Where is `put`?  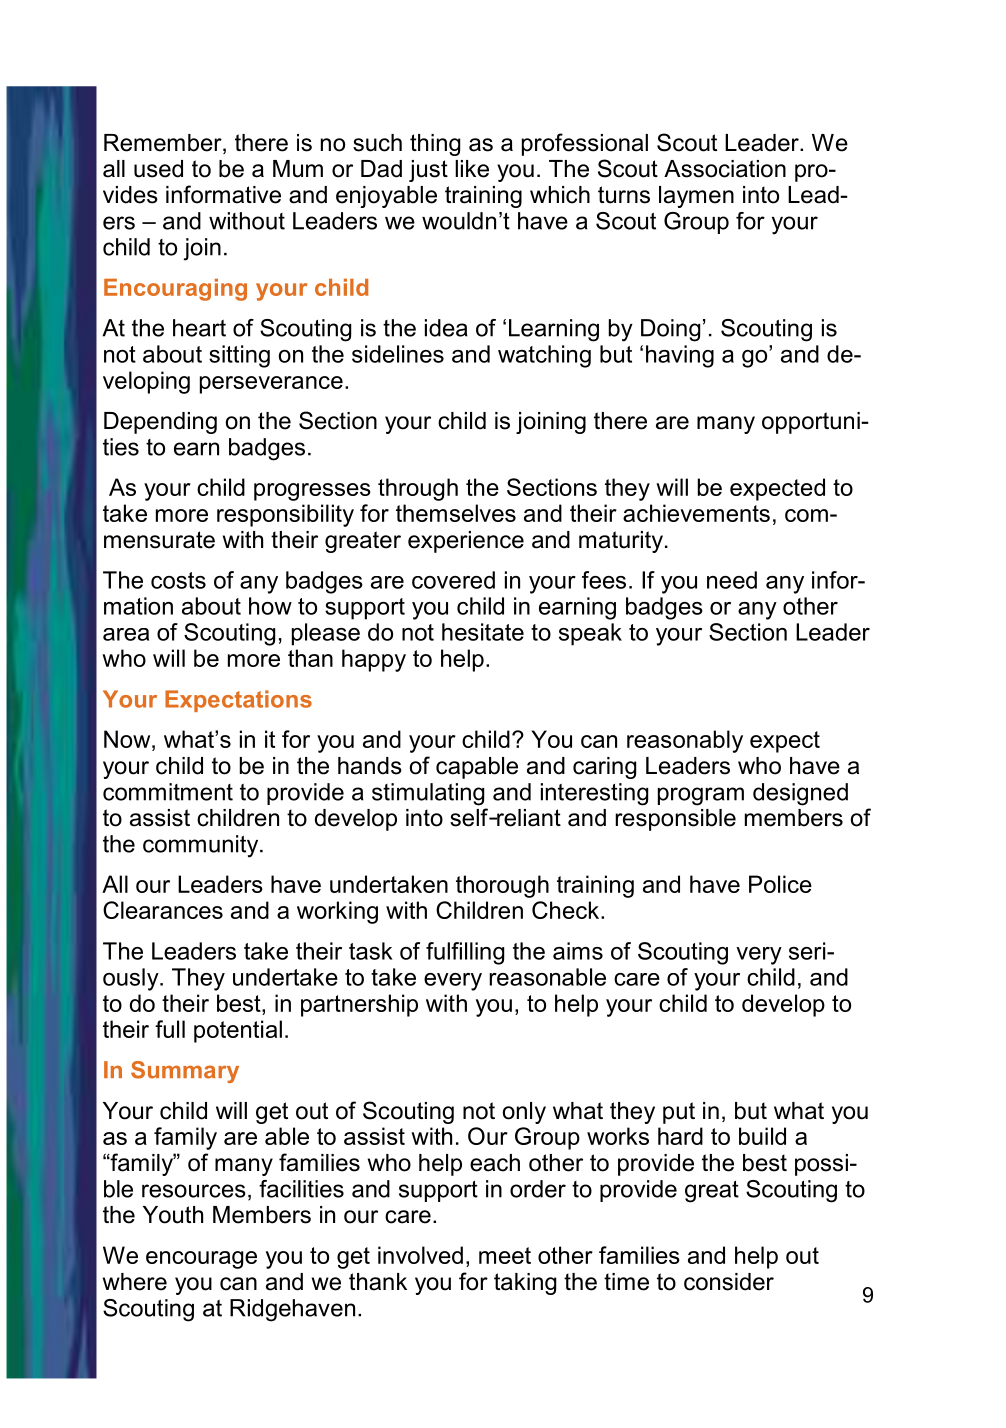 put is located at coordinates (679, 1113).
